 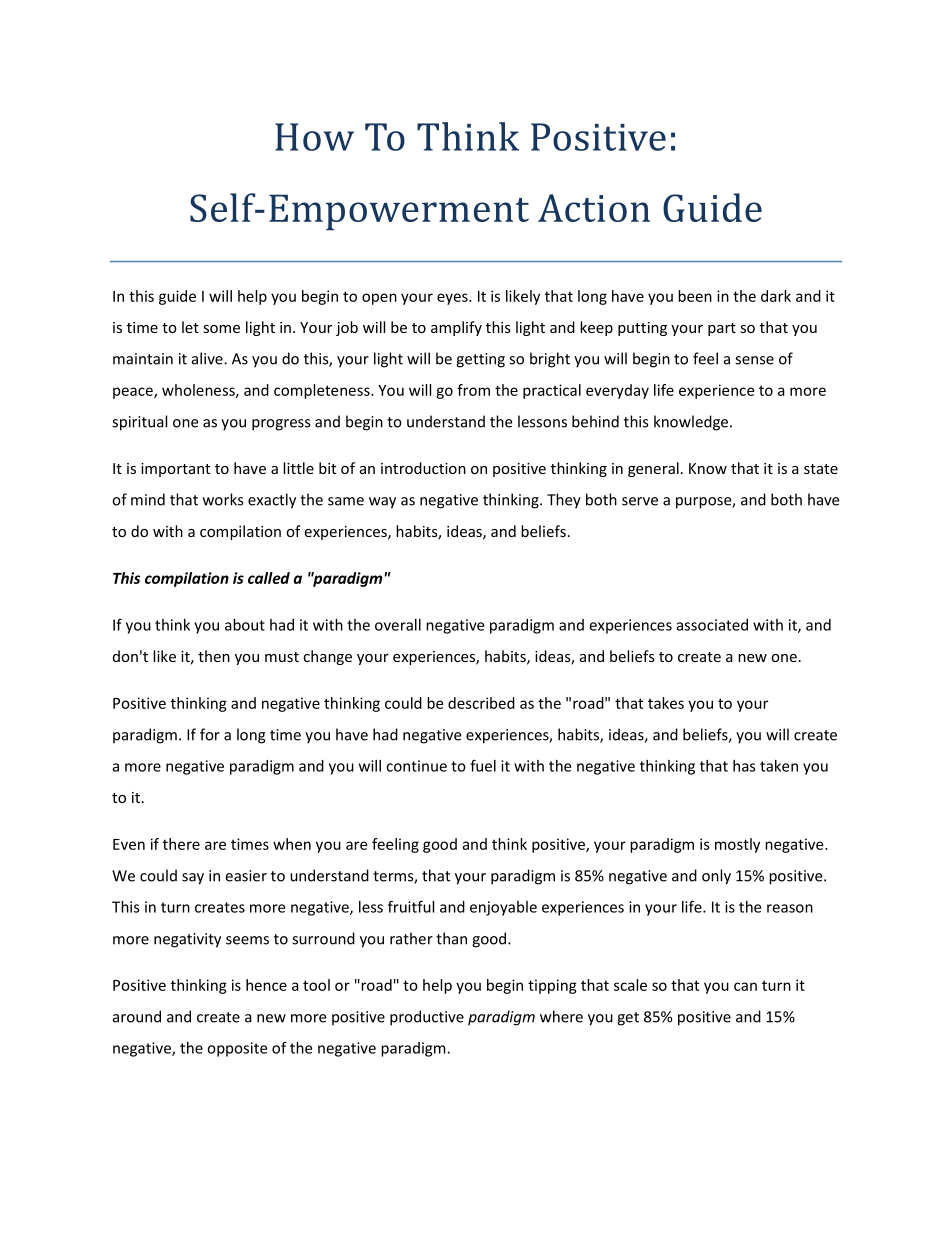 What do you see at coordinates (423, 468) in the page?
I see `introduction` at bounding box center [423, 468].
